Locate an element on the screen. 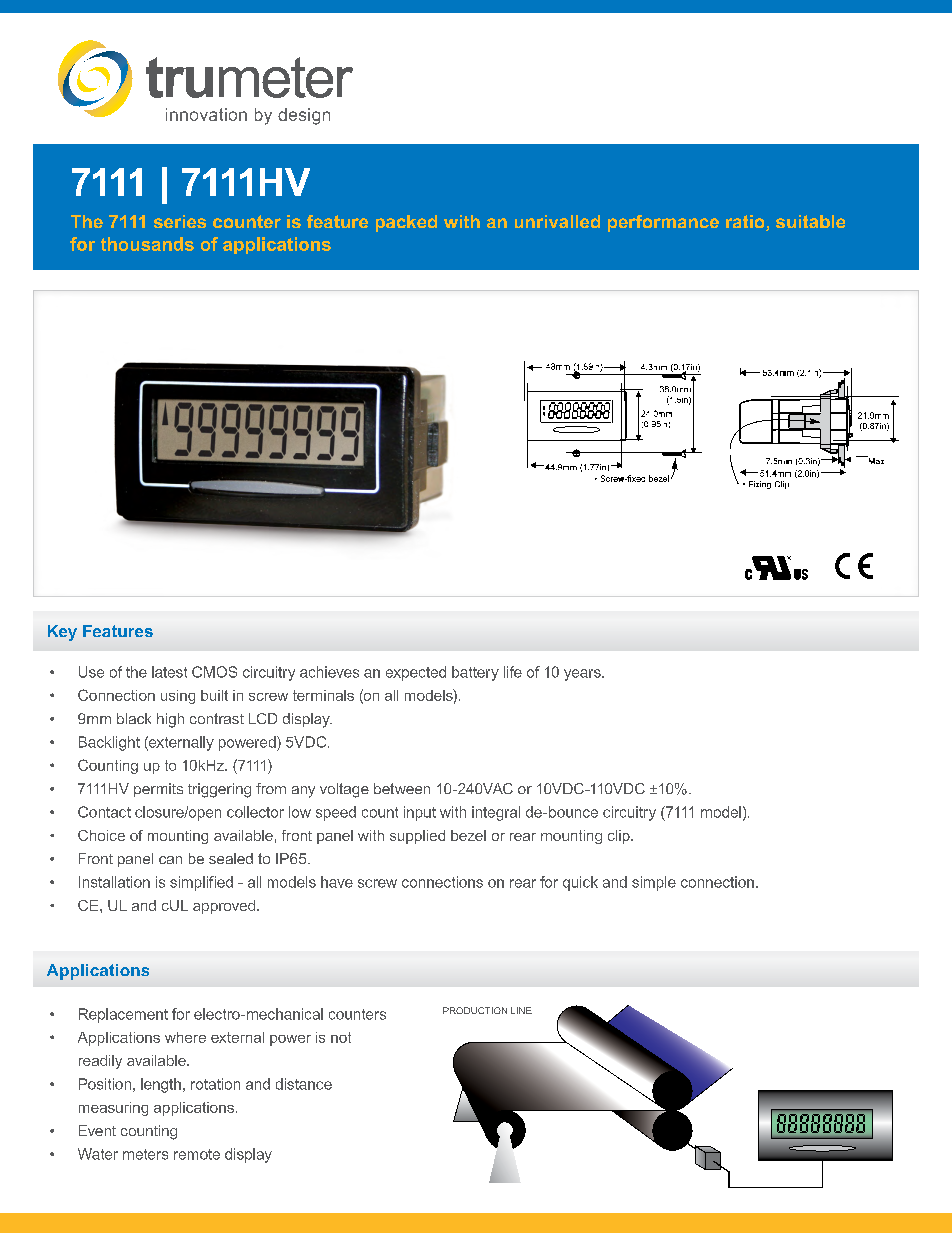  performance is located at coordinates (663, 223).
